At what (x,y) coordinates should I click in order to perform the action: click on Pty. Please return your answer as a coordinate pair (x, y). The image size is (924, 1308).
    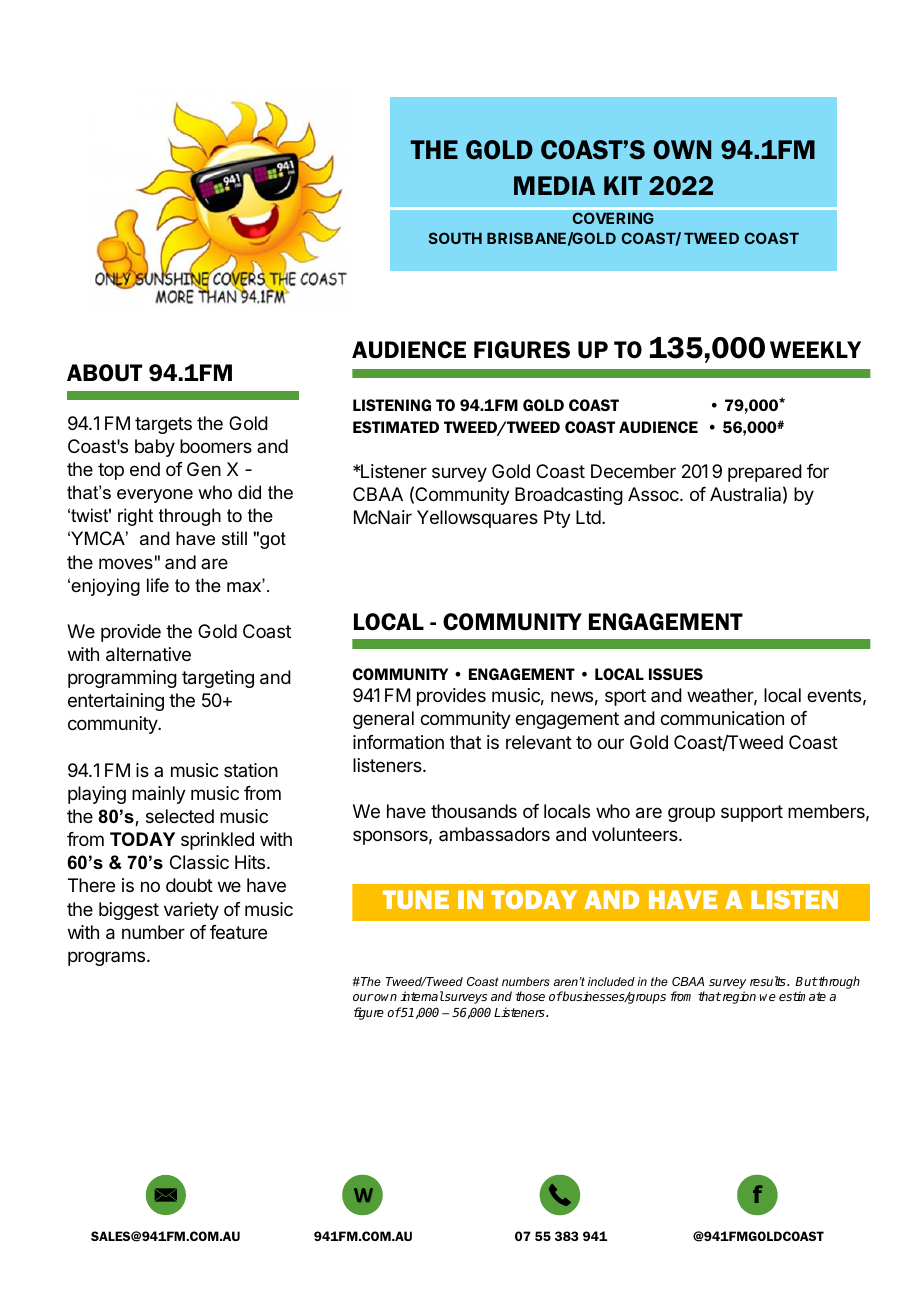
    Looking at the image, I should click on (557, 519).
